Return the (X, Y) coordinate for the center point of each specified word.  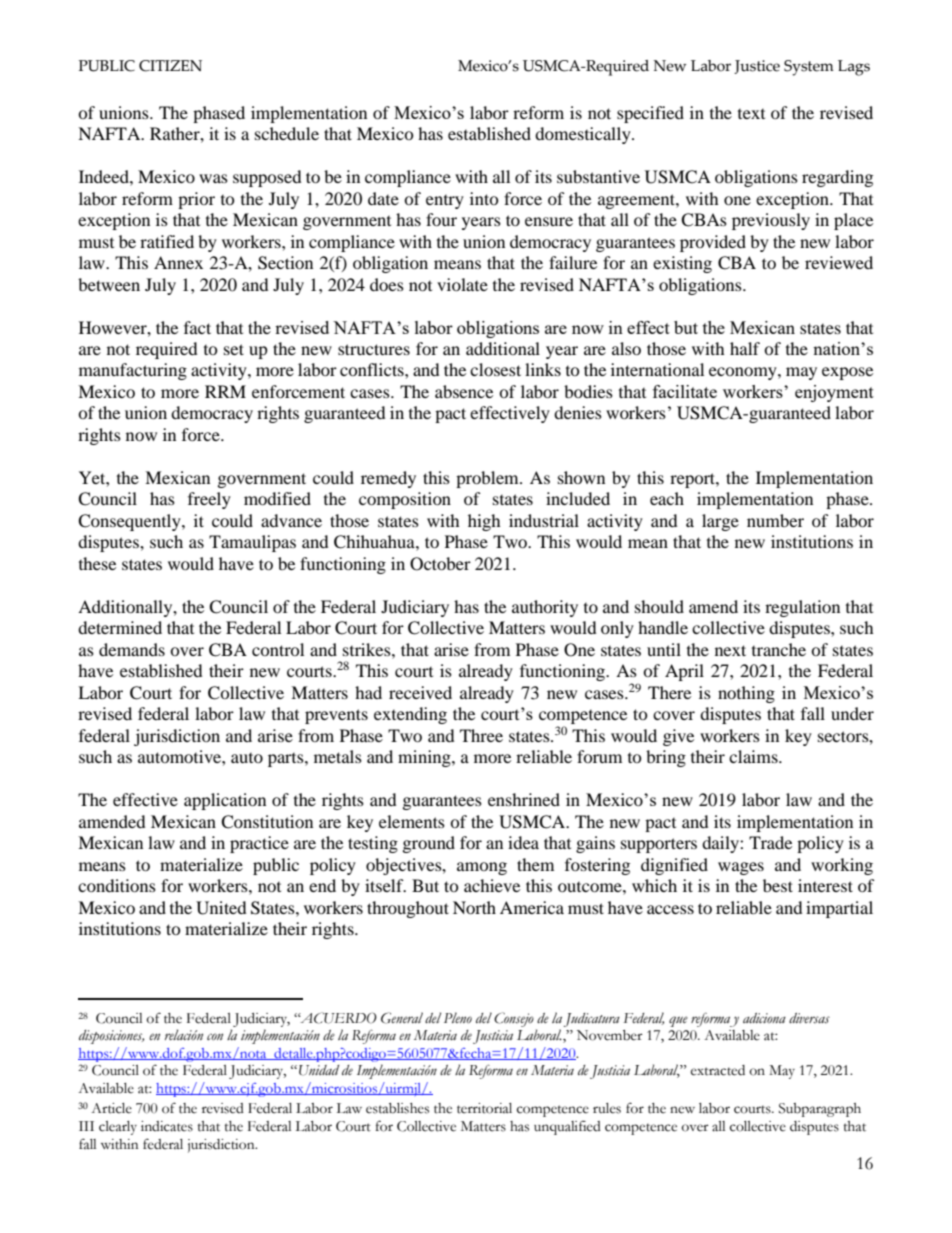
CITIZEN (170, 66)
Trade (770, 842)
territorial (484, 1108)
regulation (802, 608)
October (440, 564)
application (225, 801)
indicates (167, 1126)
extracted (718, 1070)
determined (120, 627)
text (751, 114)
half (745, 348)
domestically (584, 135)
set (234, 349)
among (482, 868)
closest (495, 369)
